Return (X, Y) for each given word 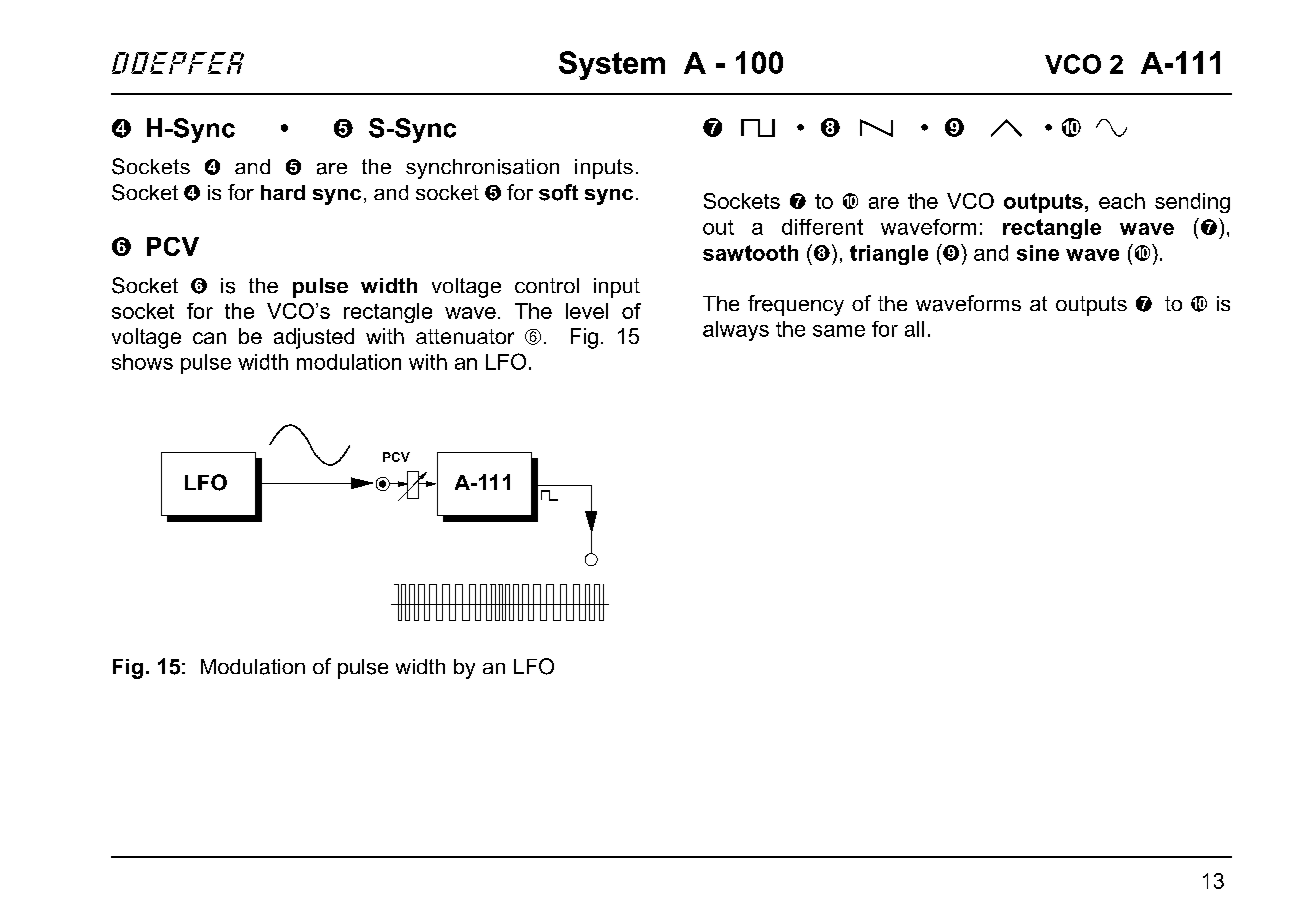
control (547, 285)
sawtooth (750, 253)
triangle (889, 255)
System (612, 65)
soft (558, 192)
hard (283, 192)
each (1122, 201)
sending (1192, 203)
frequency (796, 305)
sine (1038, 253)
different (822, 227)
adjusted (314, 338)
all (914, 329)
